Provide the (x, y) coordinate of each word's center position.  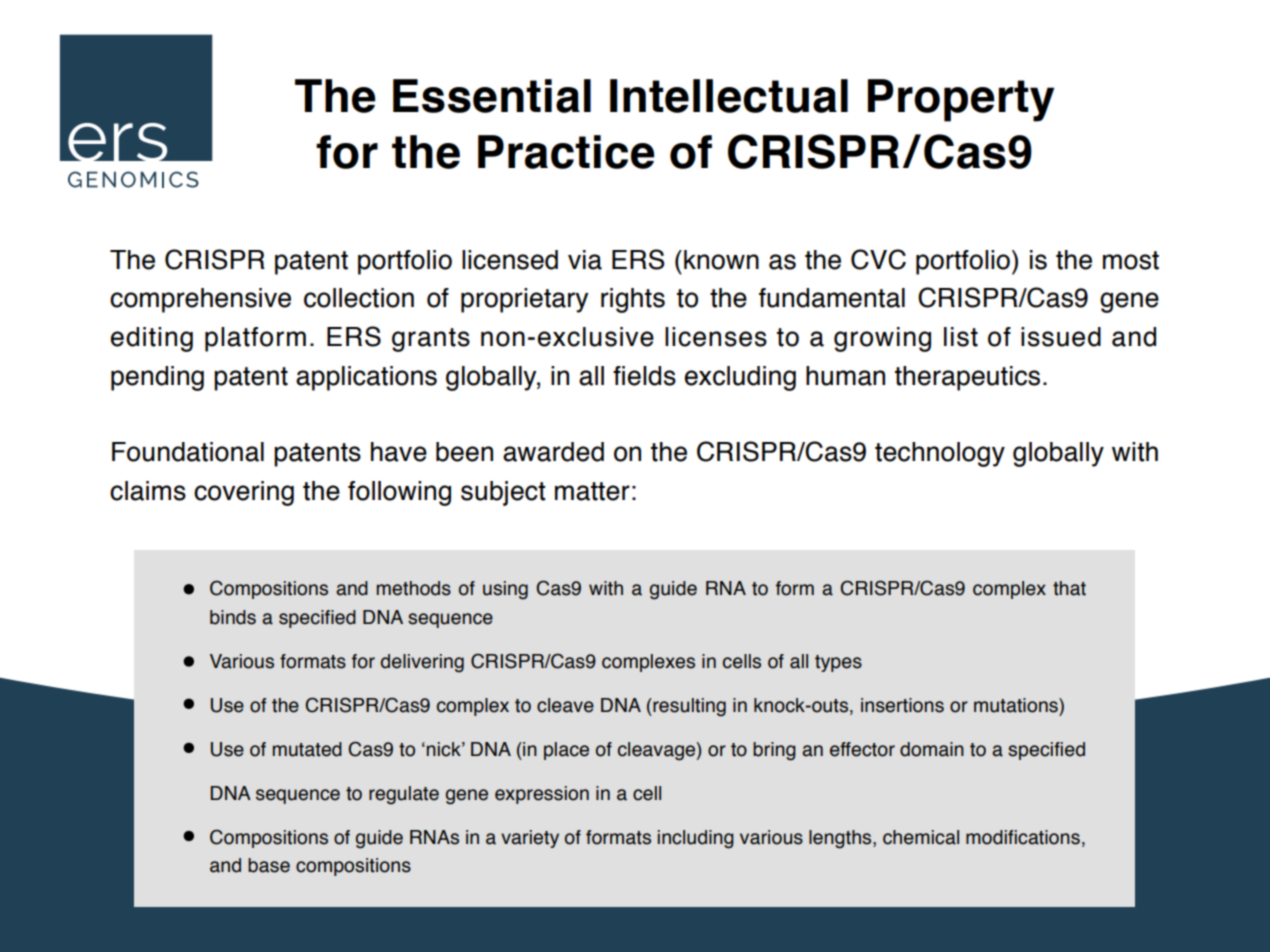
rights (633, 300)
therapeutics (967, 378)
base (269, 865)
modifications (1023, 837)
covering (244, 493)
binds (233, 617)
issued (1061, 337)
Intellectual (729, 96)
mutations (1017, 705)
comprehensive (200, 300)
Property (961, 100)
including (696, 839)
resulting (688, 707)
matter (592, 491)
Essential (492, 96)
